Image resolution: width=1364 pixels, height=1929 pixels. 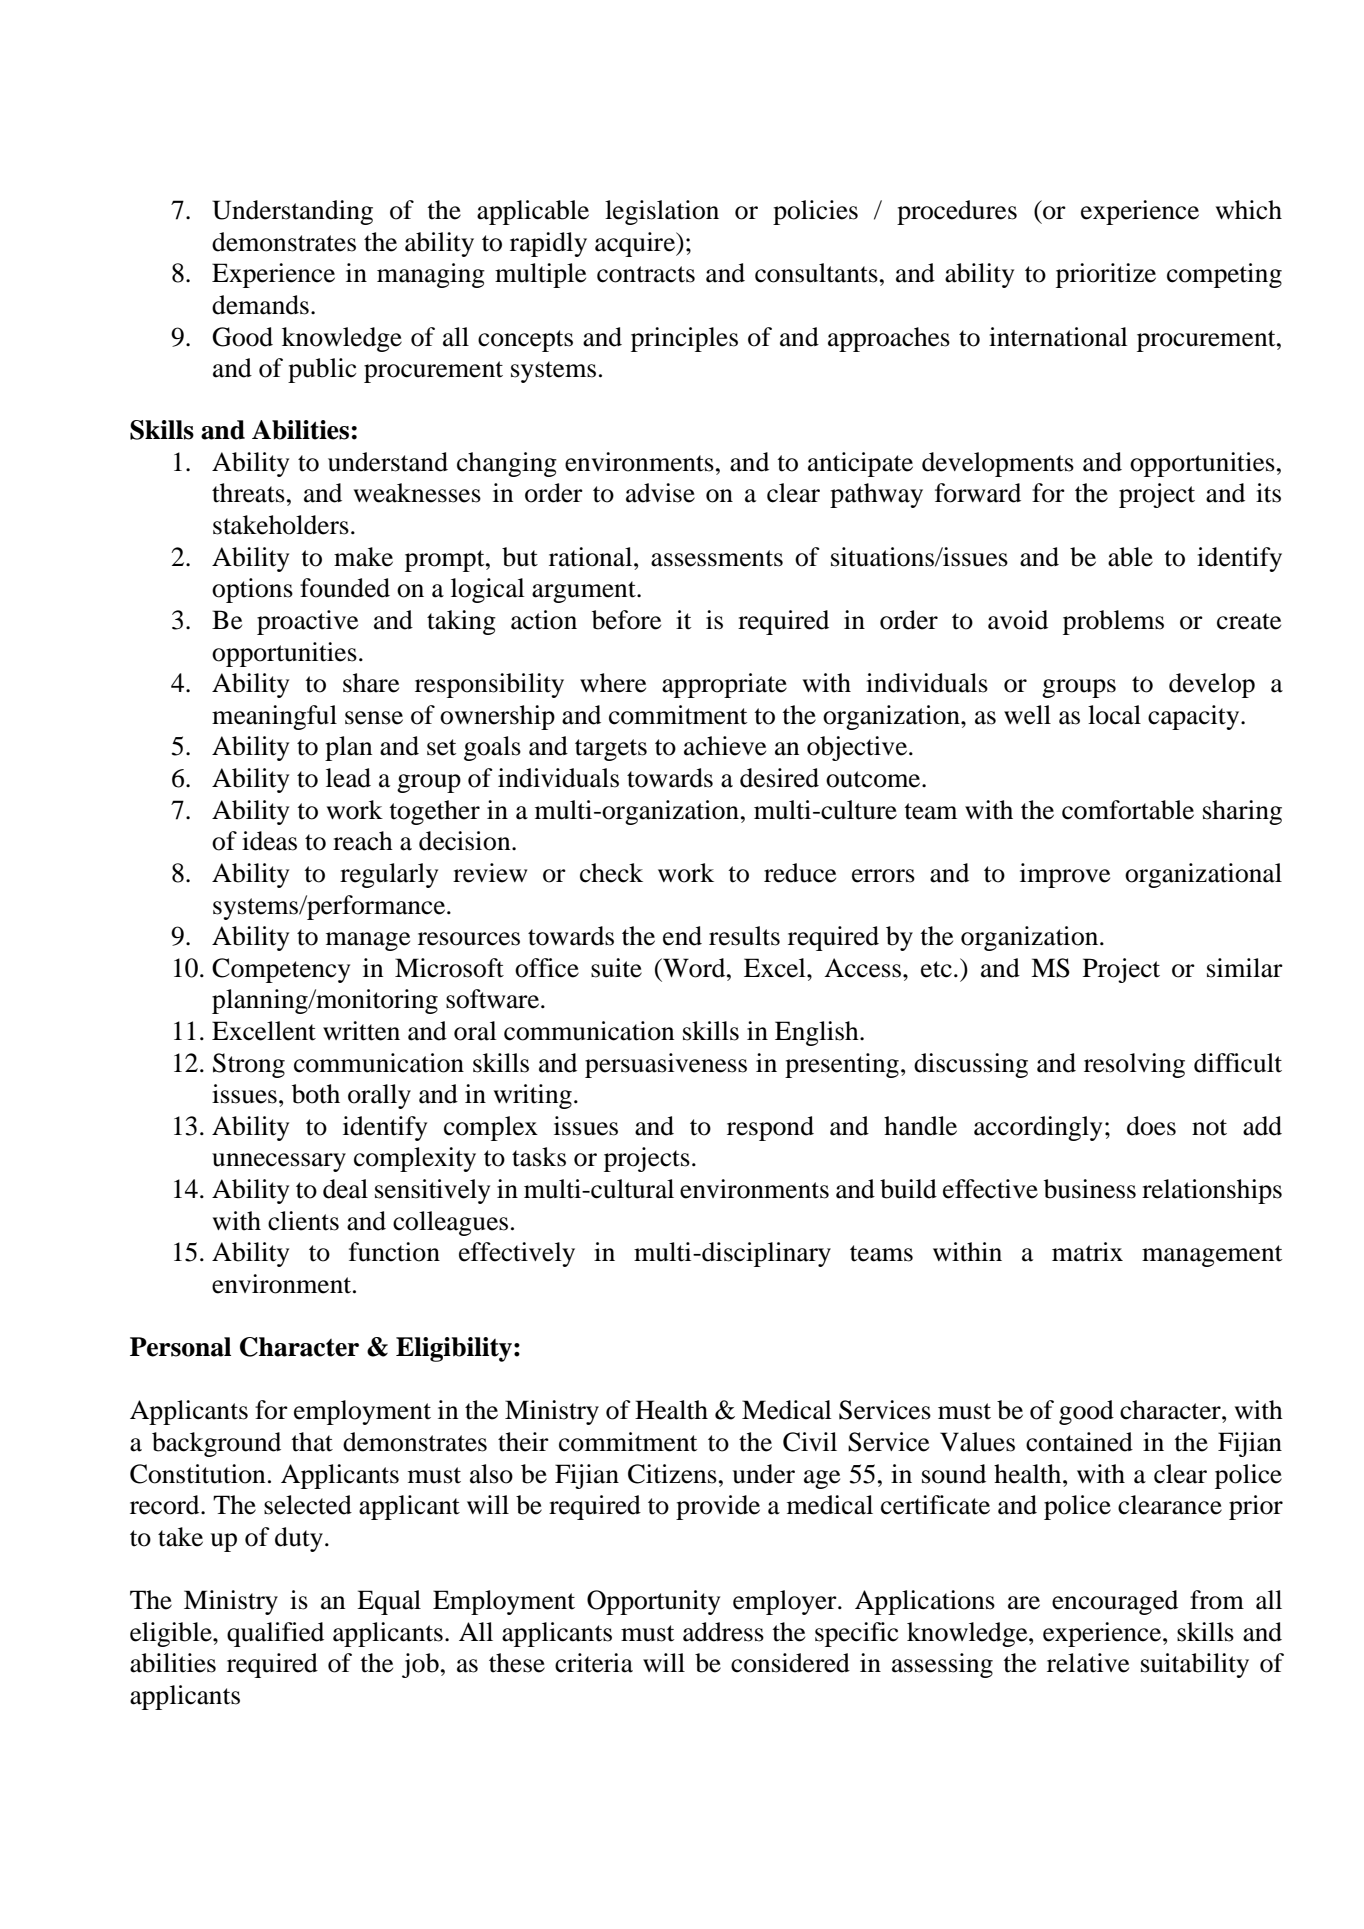 What do you see at coordinates (260, 305) in the image?
I see `demands` at bounding box center [260, 305].
